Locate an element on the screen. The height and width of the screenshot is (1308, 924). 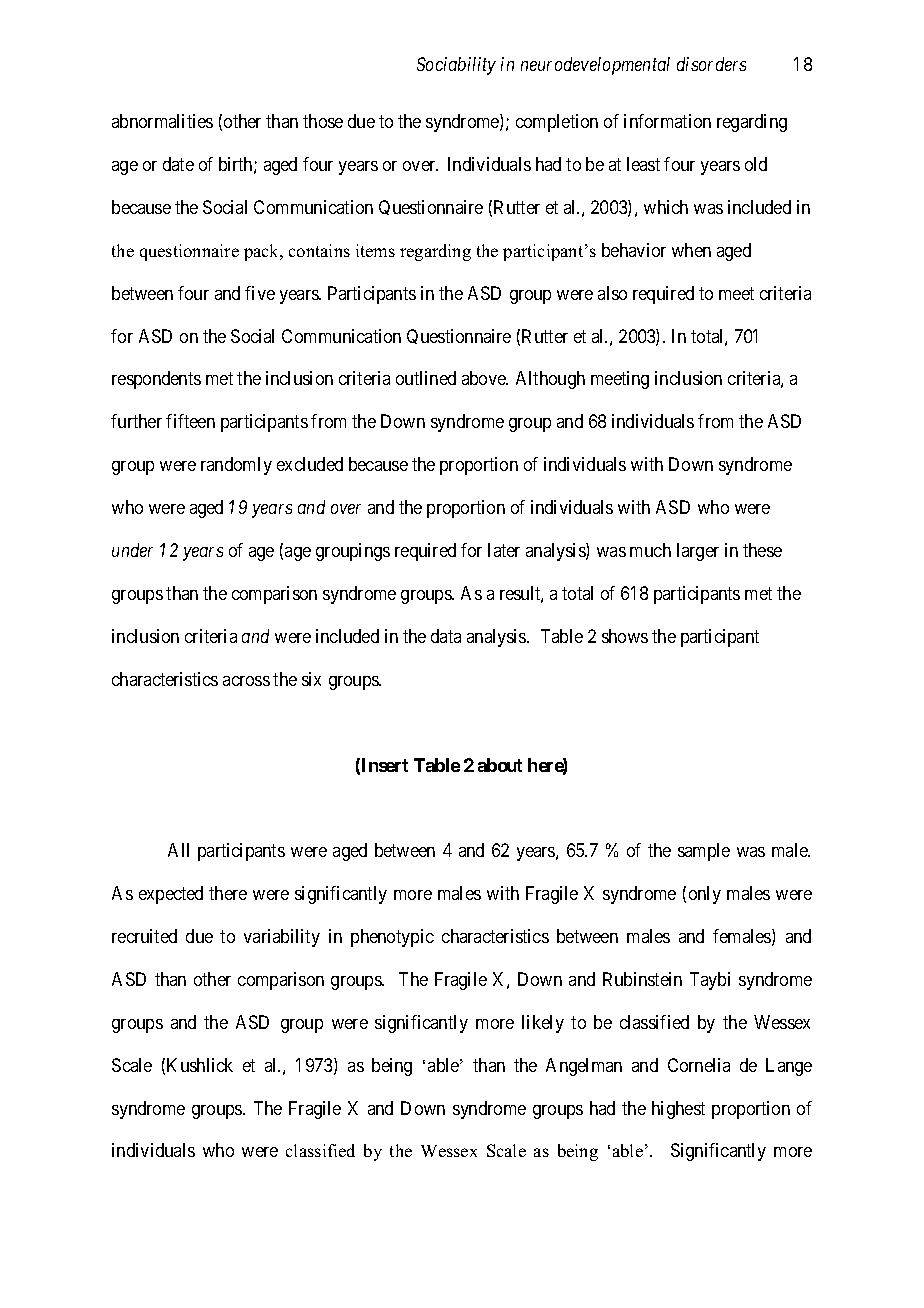
under is located at coordinates (132, 550).
